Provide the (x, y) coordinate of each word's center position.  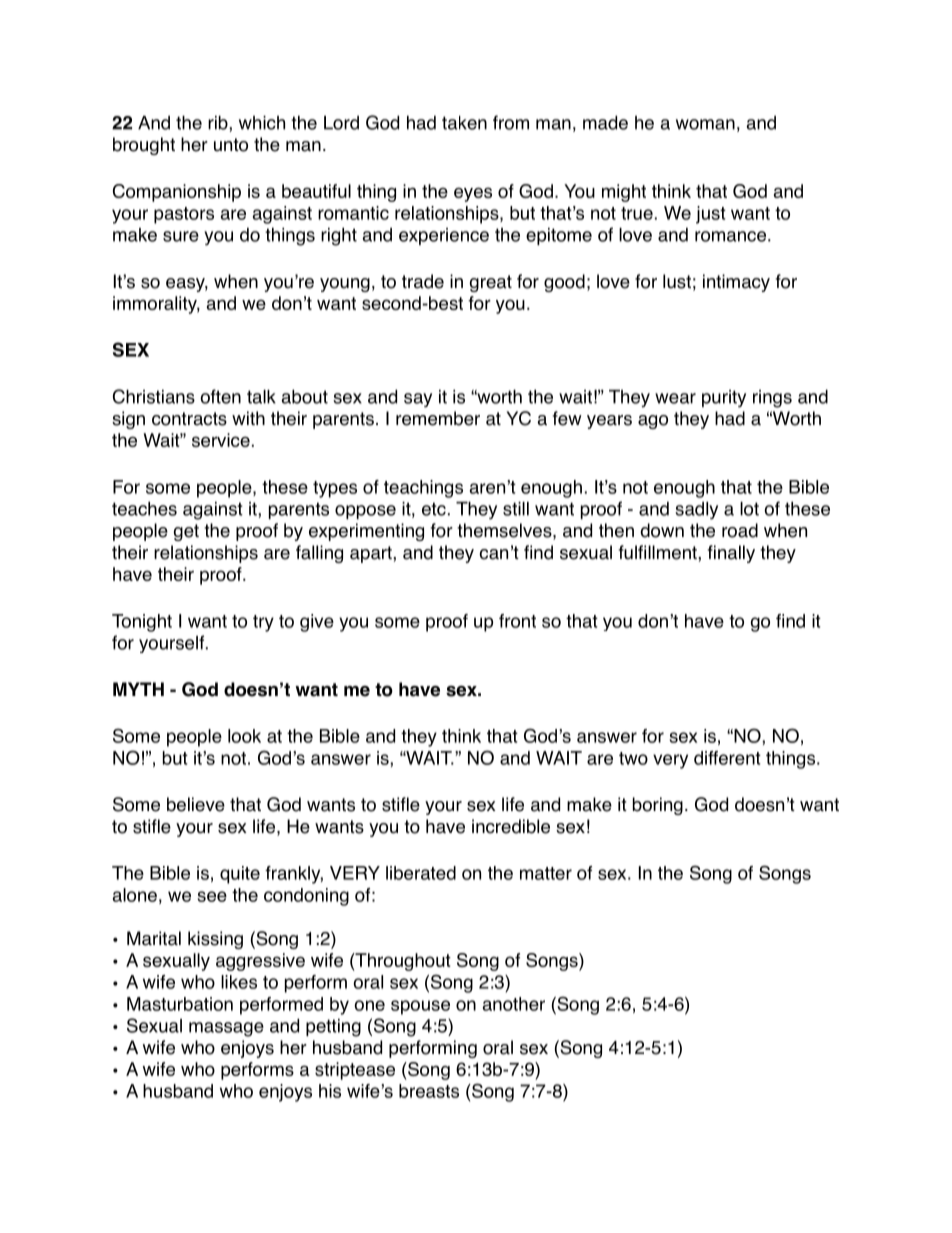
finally (731, 554)
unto (231, 145)
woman (705, 124)
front (517, 621)
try (263, 623)
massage (226, 1029)
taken (464, 123)
